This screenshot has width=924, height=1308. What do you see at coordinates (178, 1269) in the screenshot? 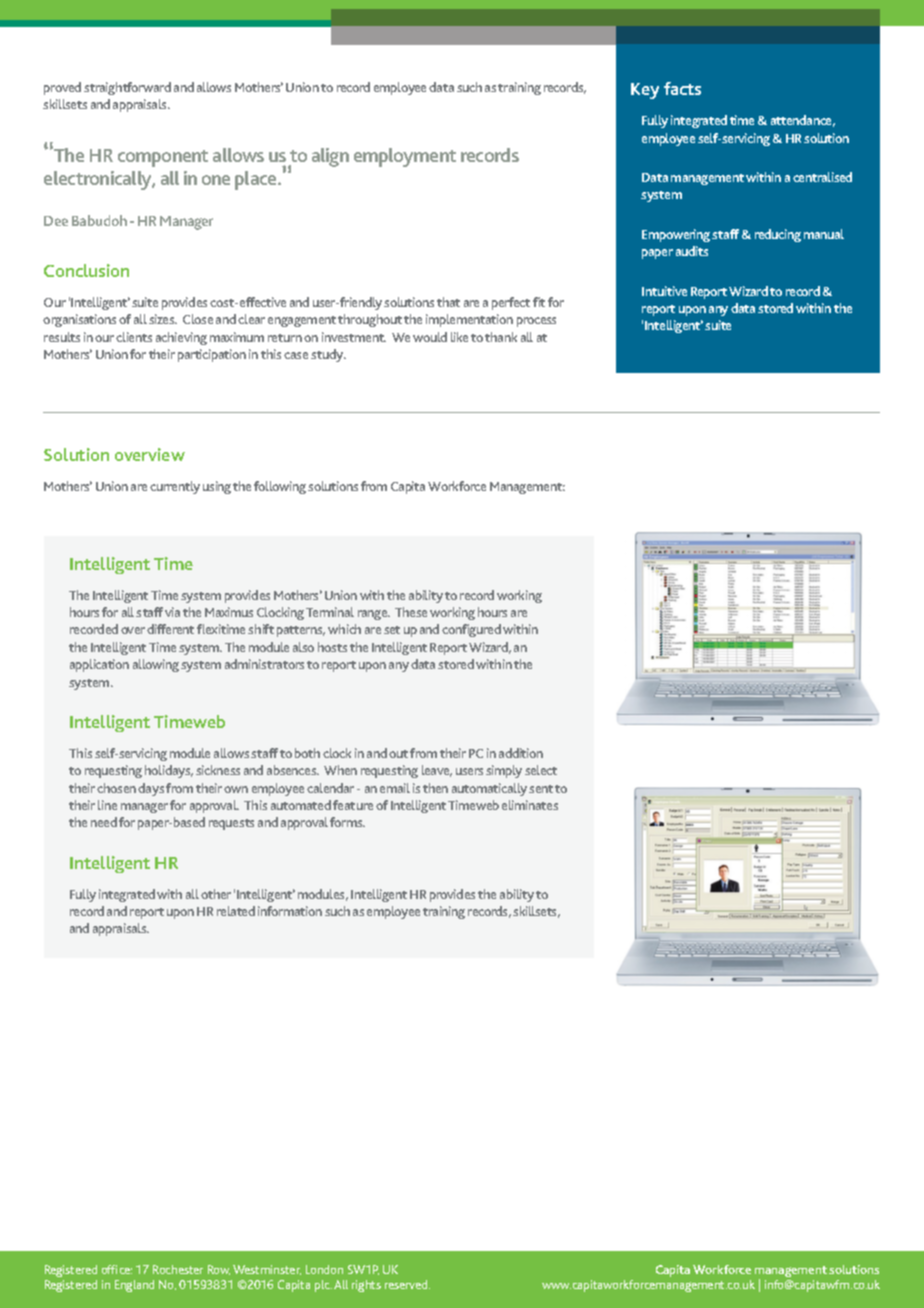
I see `Rochester` at bounding box center [178, 1269].
